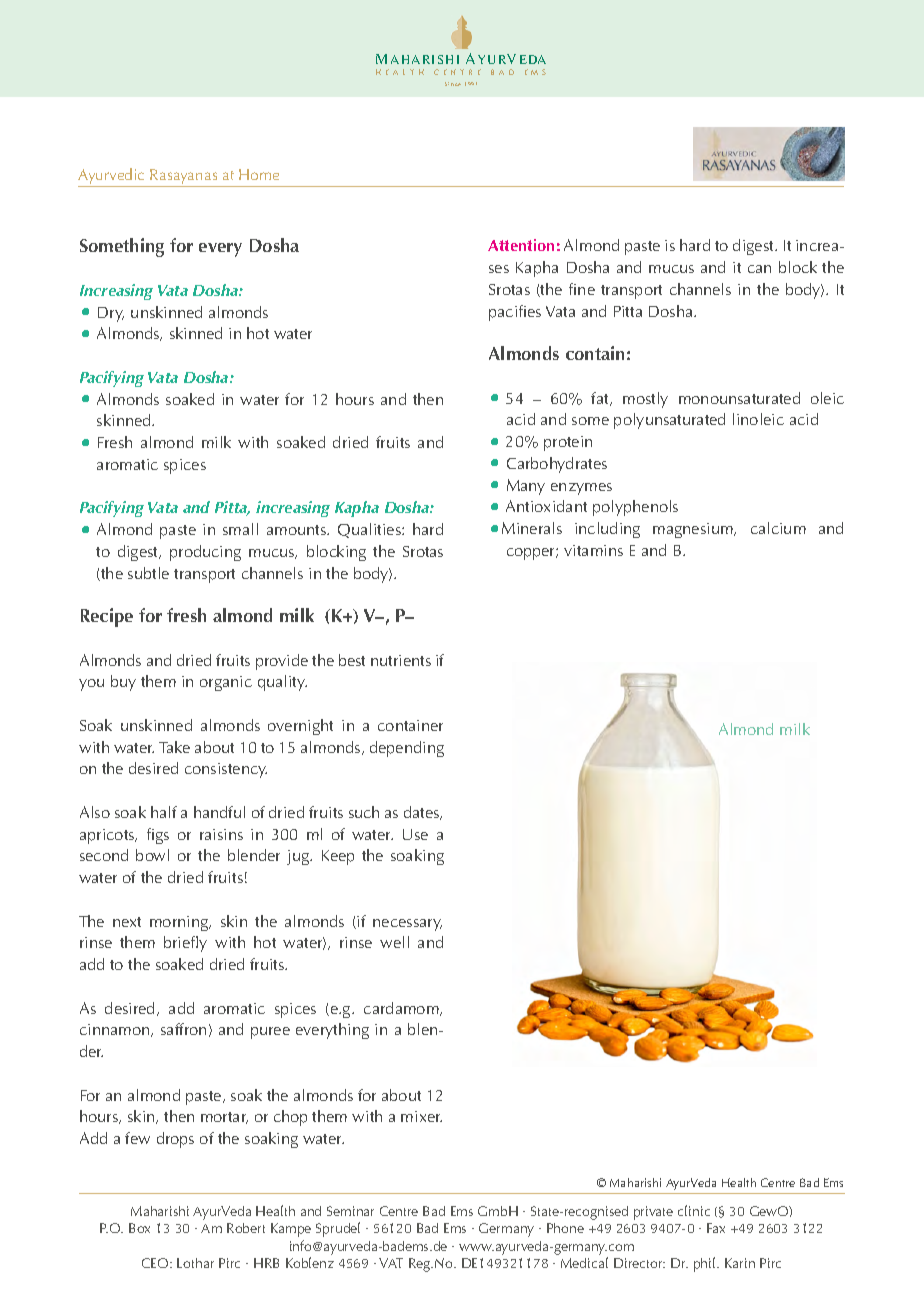  What do you see at coordinates (402, 1009) in the screenshot?
I see `cardamom` at bounding box center [402, 1009].
